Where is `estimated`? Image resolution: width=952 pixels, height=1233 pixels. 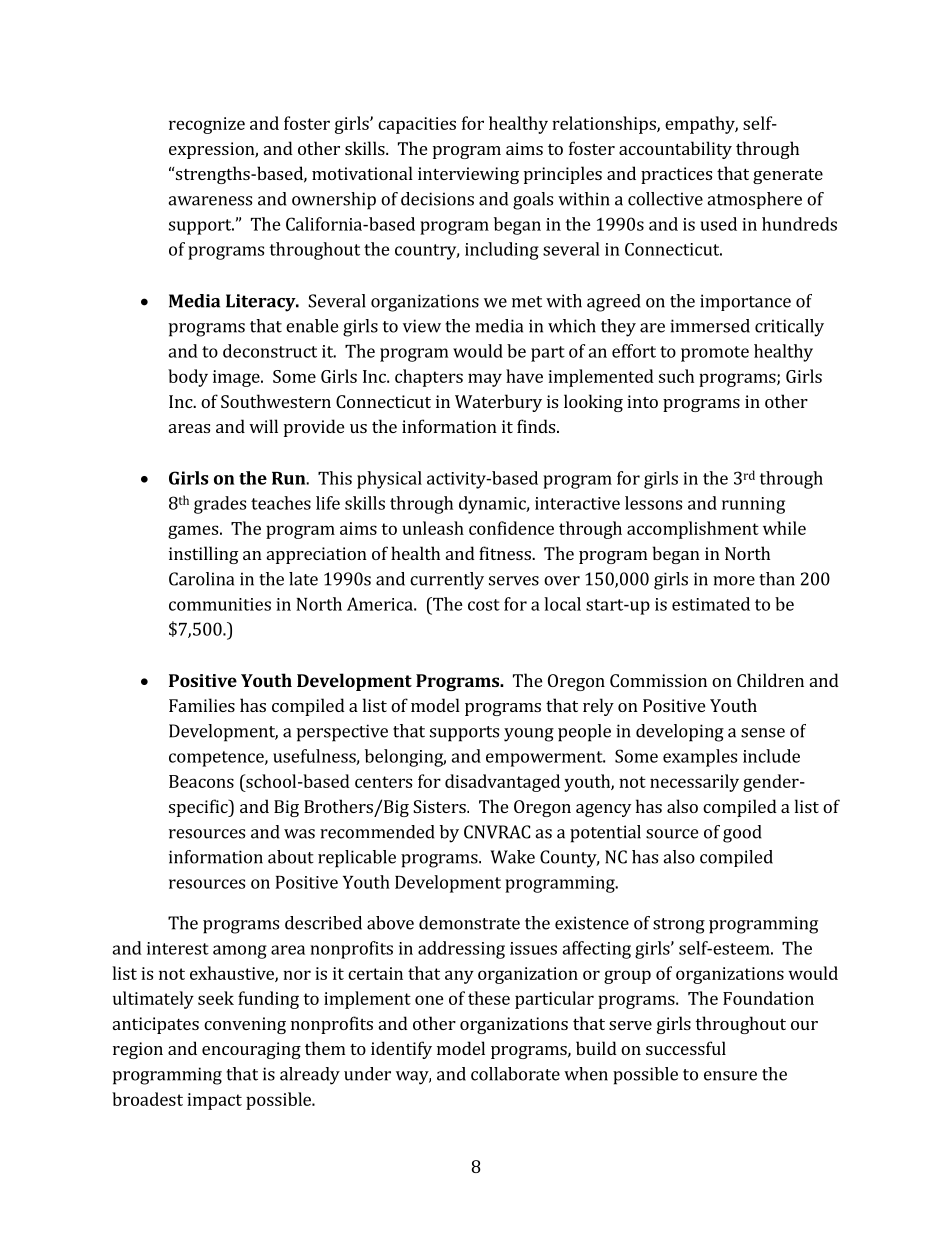
estimated is located at coordinates (711, 604).
